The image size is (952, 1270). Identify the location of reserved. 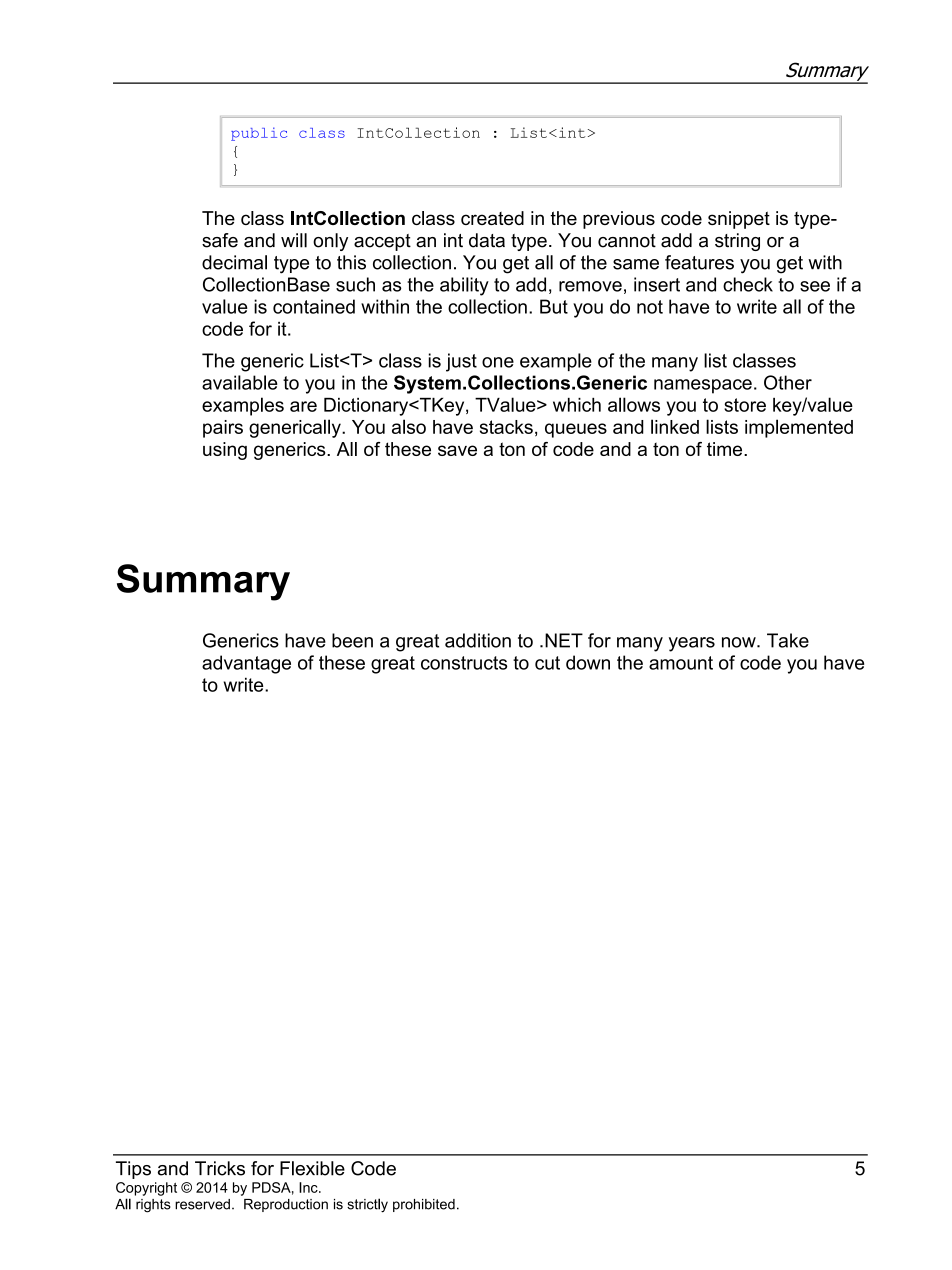
(202, 1204).
